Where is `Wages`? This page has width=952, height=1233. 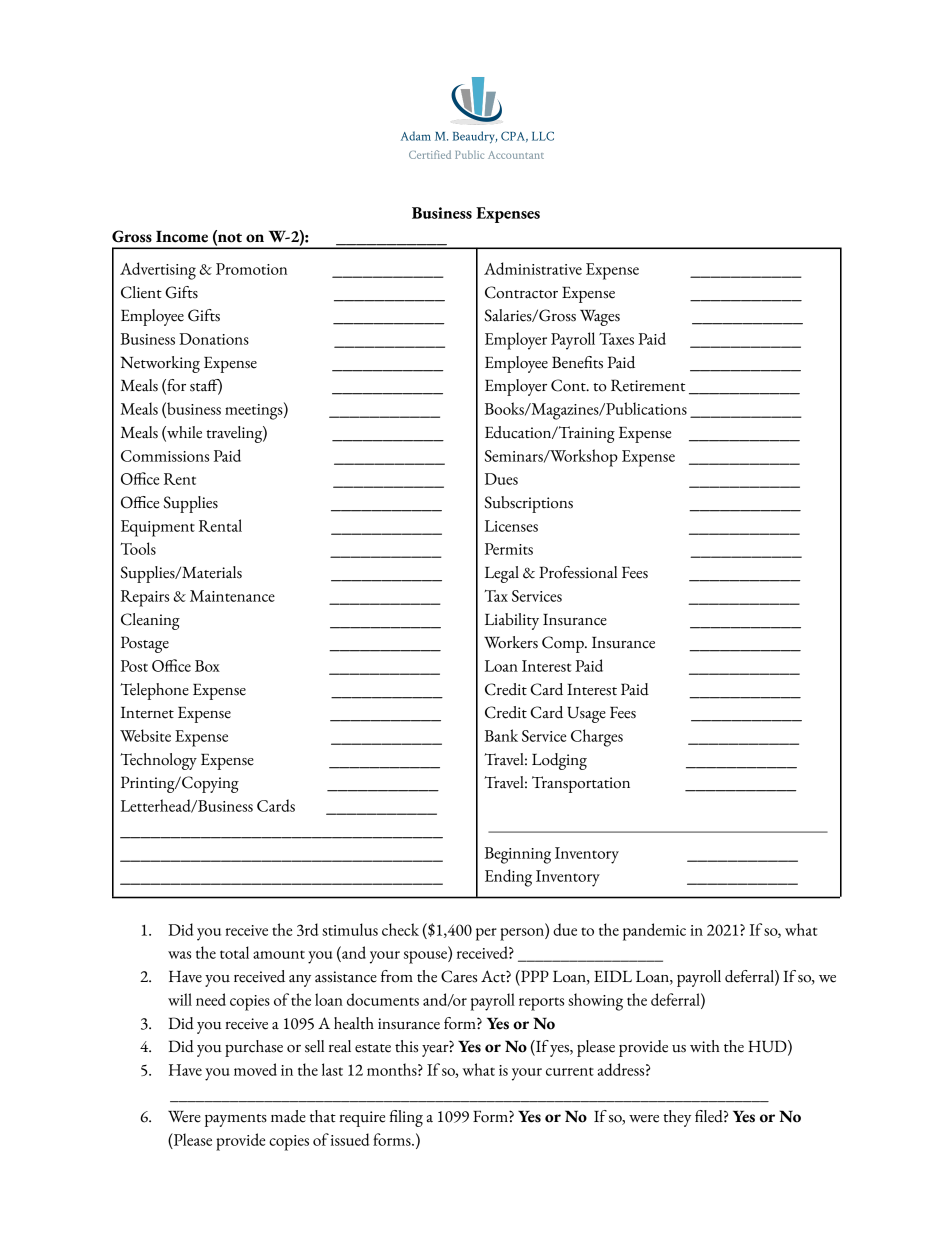
Wages is located at coordinates (600, 318).
